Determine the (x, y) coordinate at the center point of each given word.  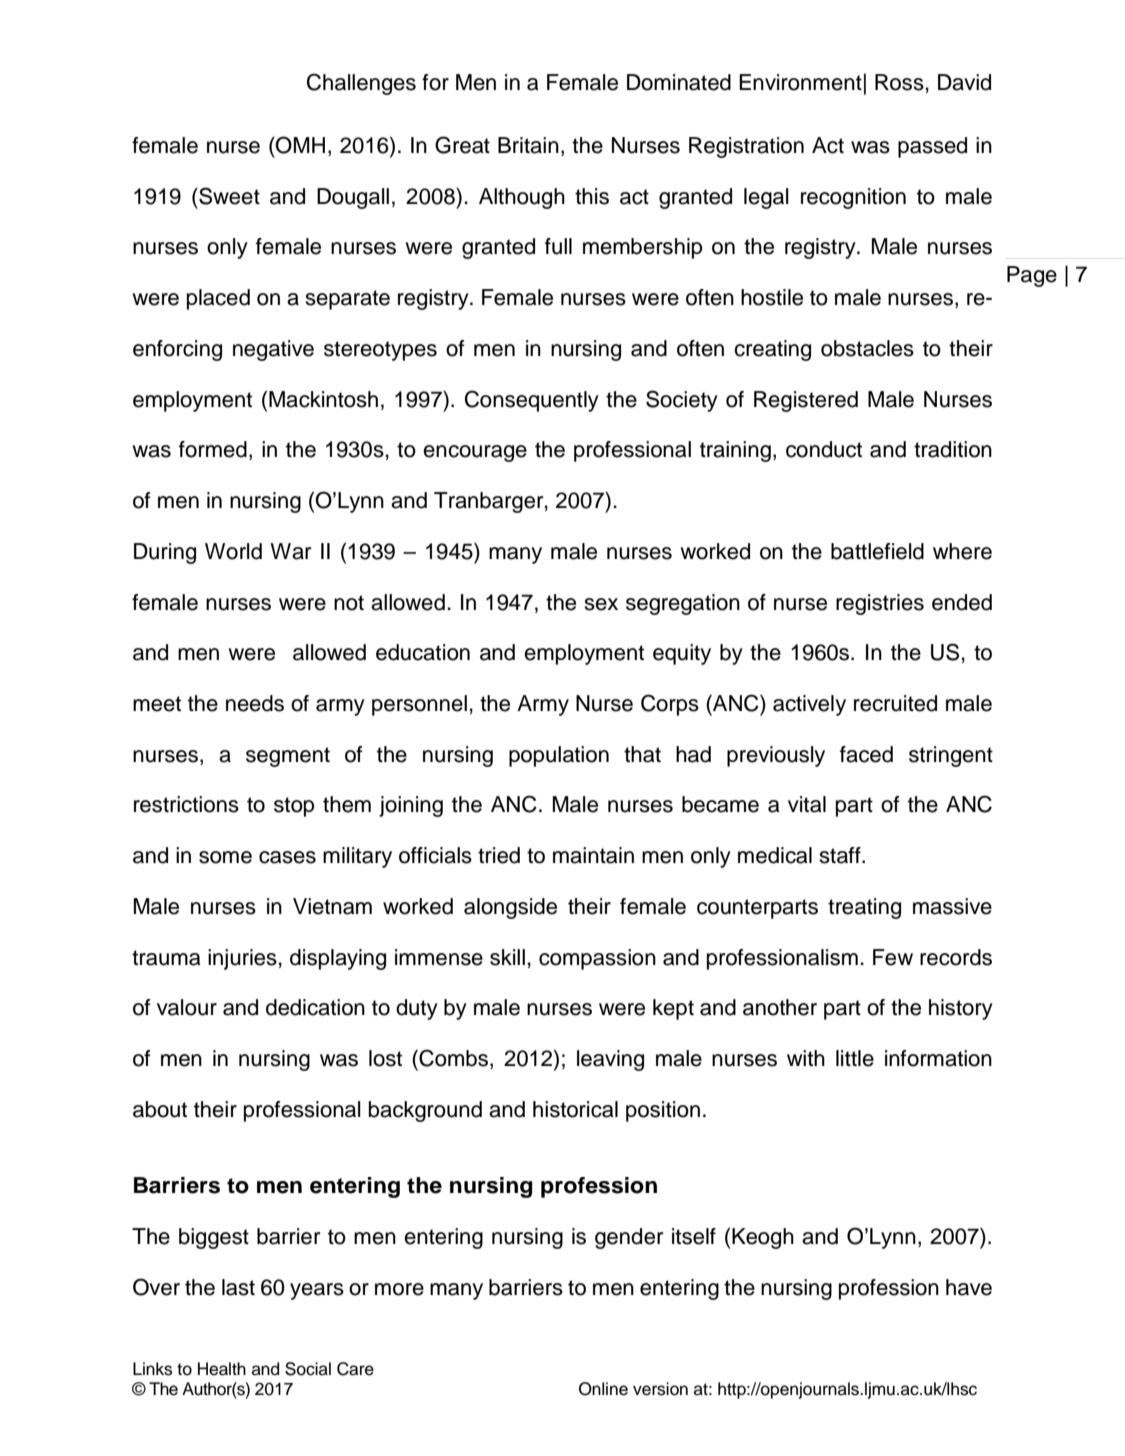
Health (222, 1369)
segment (288, 757)
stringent (951, 756)
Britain (528, 145)
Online (603, 1389)
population (559, 756)
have (969, 1287)
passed (932, 147)
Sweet (228, 196)
